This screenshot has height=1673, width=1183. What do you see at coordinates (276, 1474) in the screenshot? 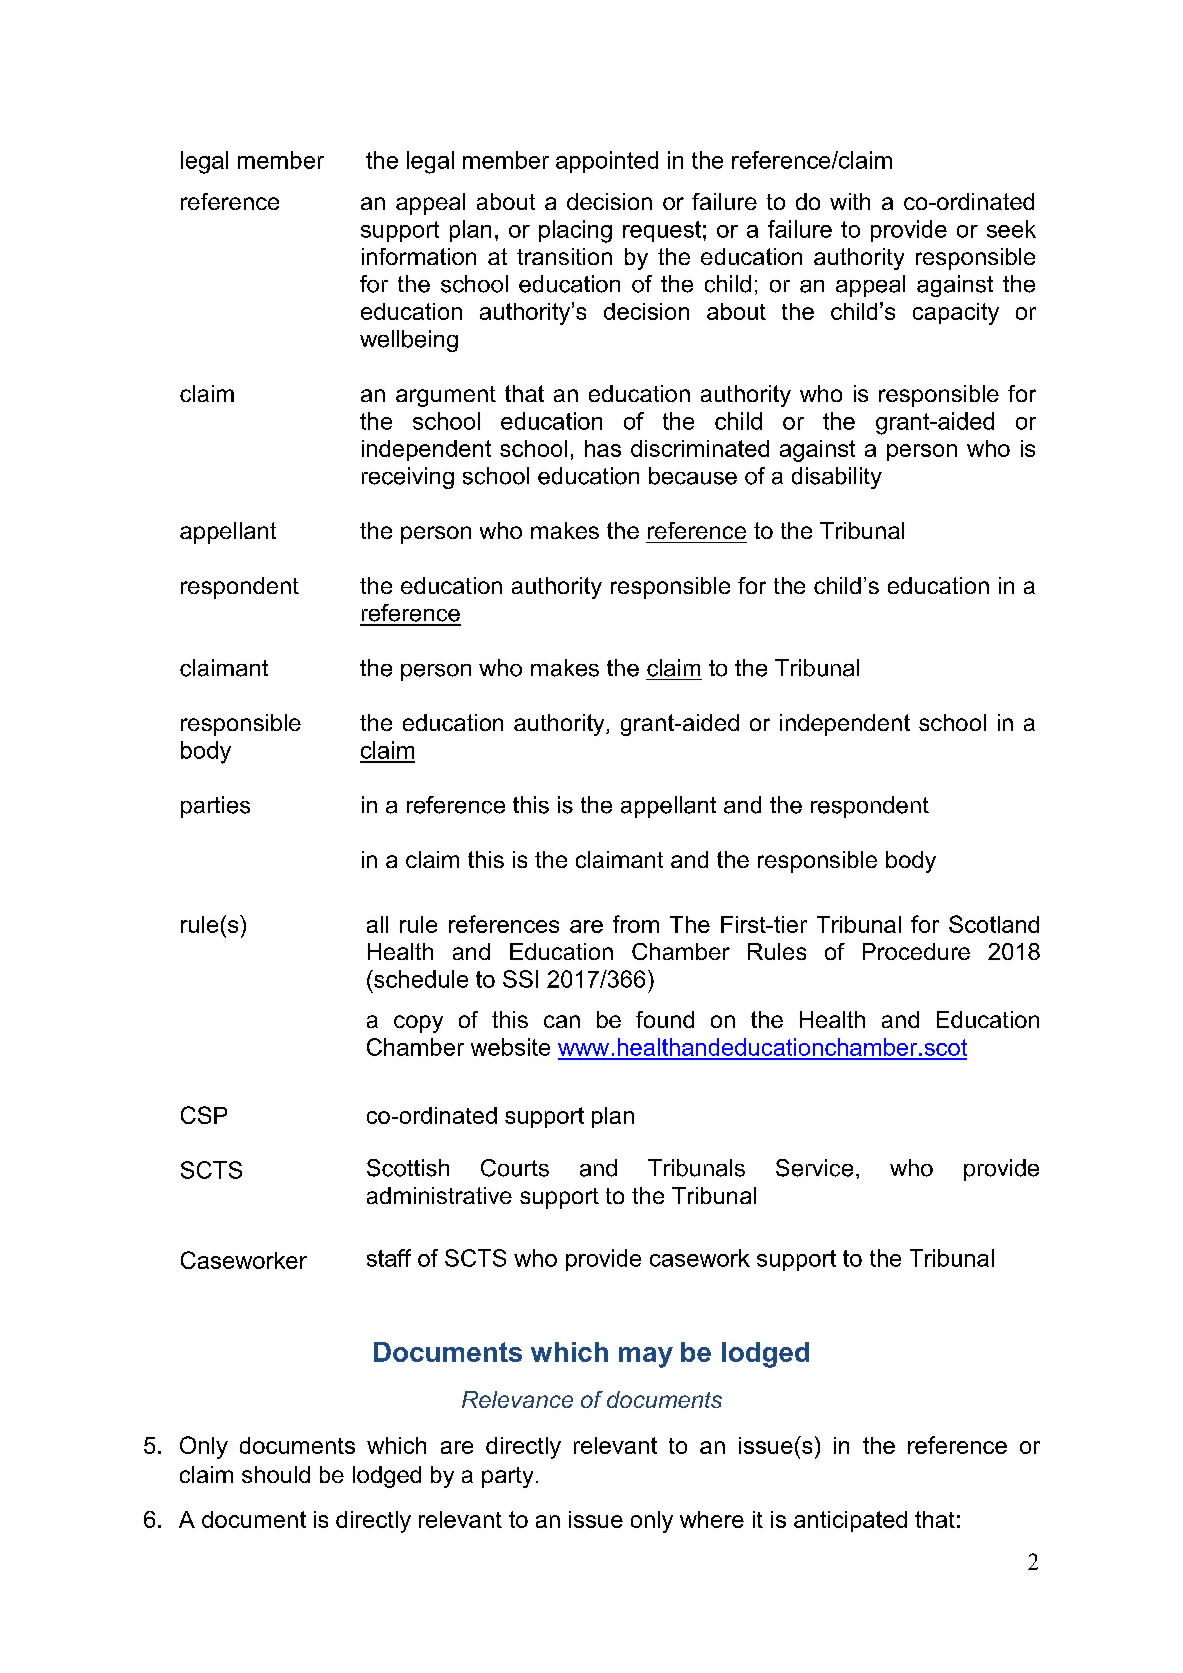
I see `should` at bounding box center [276, 1474].
